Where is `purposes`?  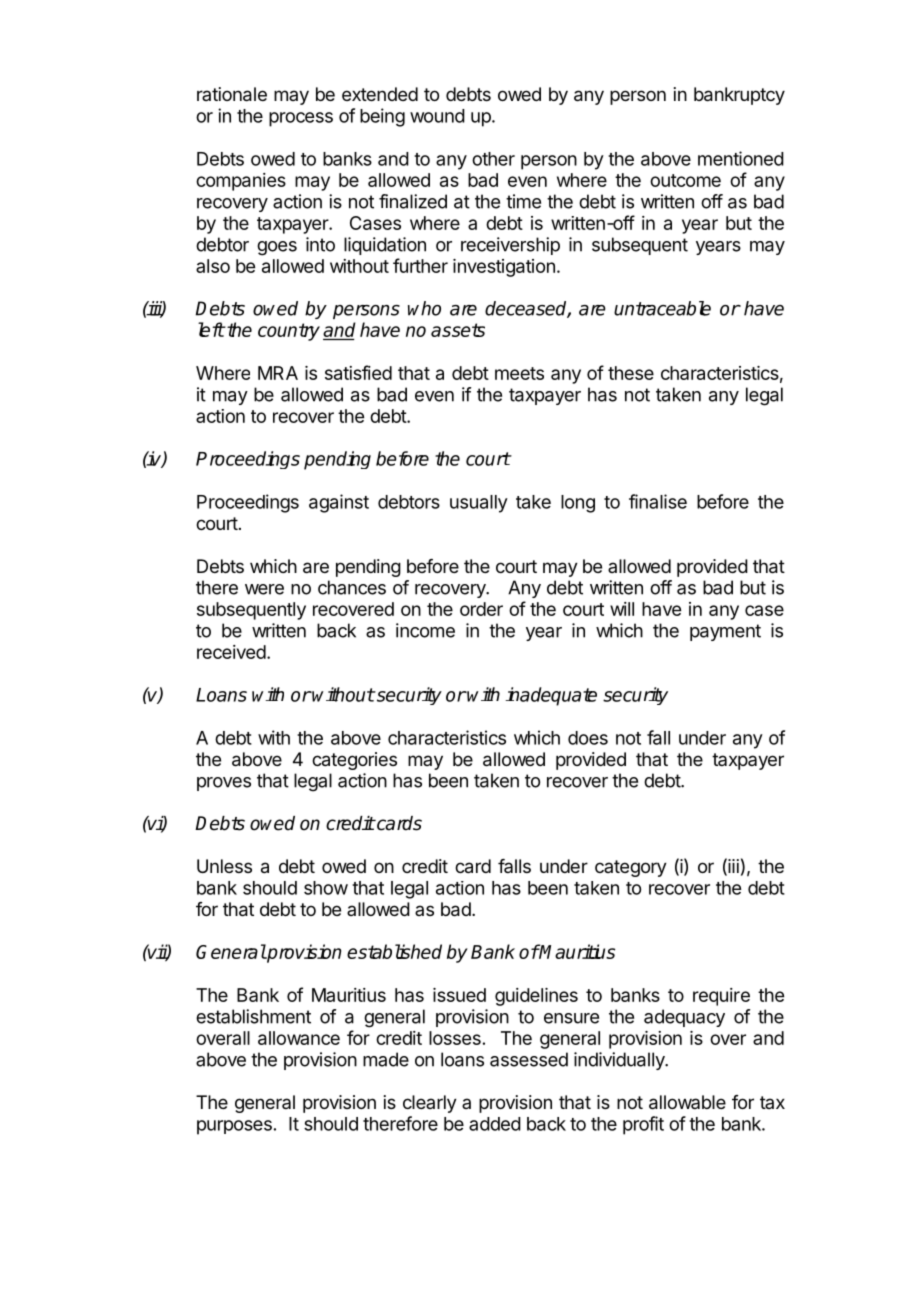 purposes is located at coordinates (234, 1127).
